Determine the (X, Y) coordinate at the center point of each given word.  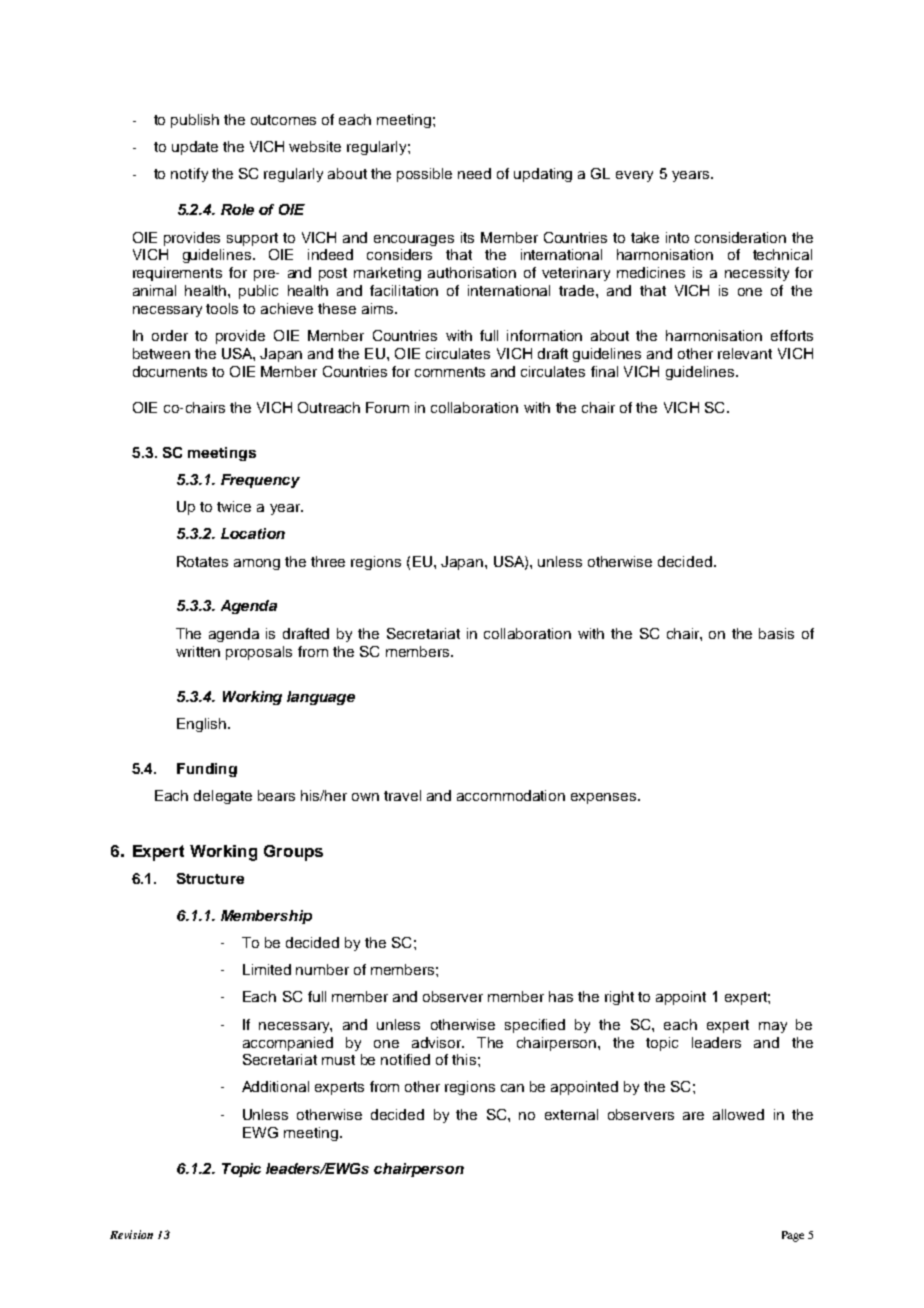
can (512, 1088)
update (195, 148)
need (474, 173)
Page (793, 1236)
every (634, 176)
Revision (131, 1234)
